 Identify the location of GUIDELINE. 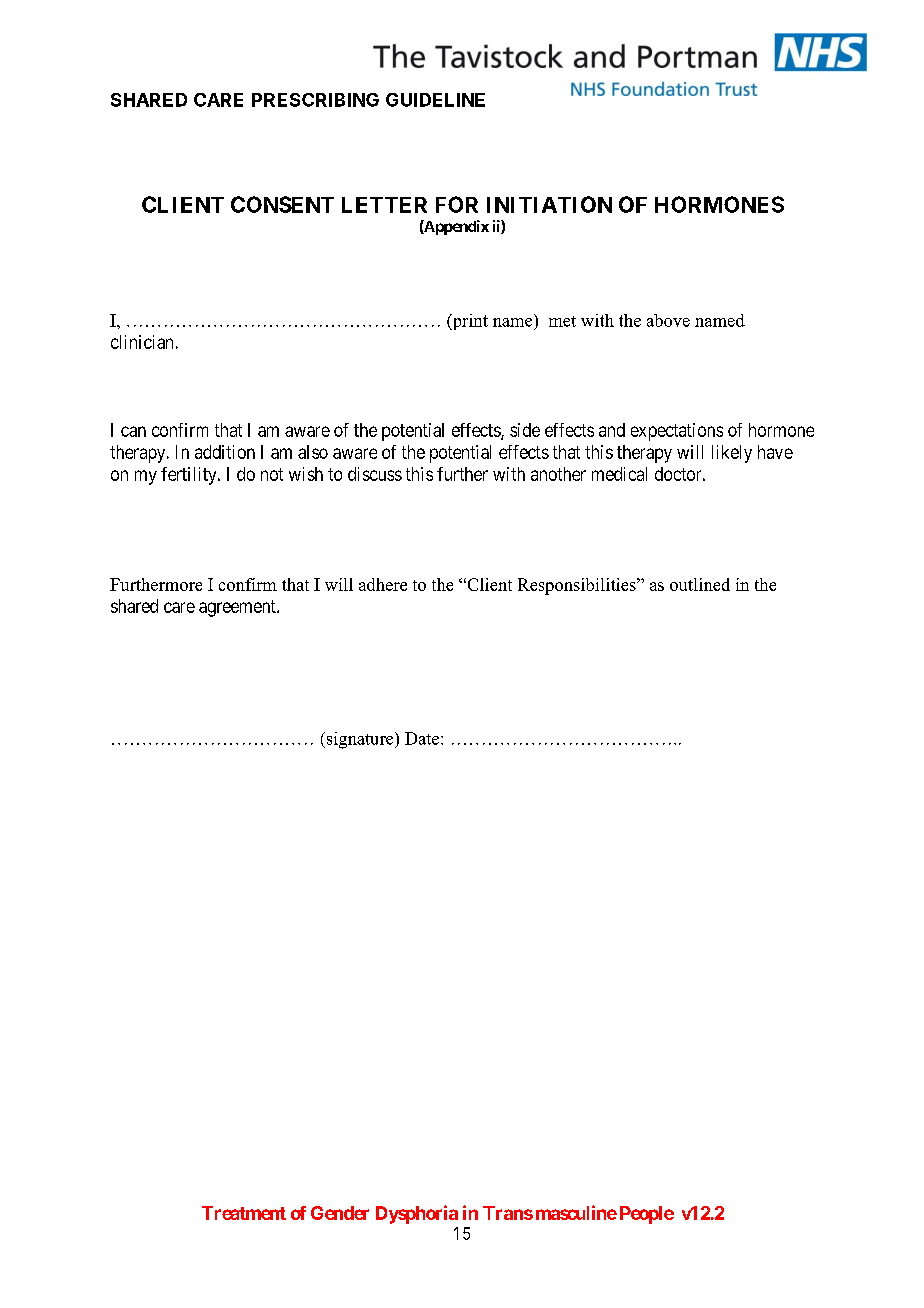
(435, 100).
